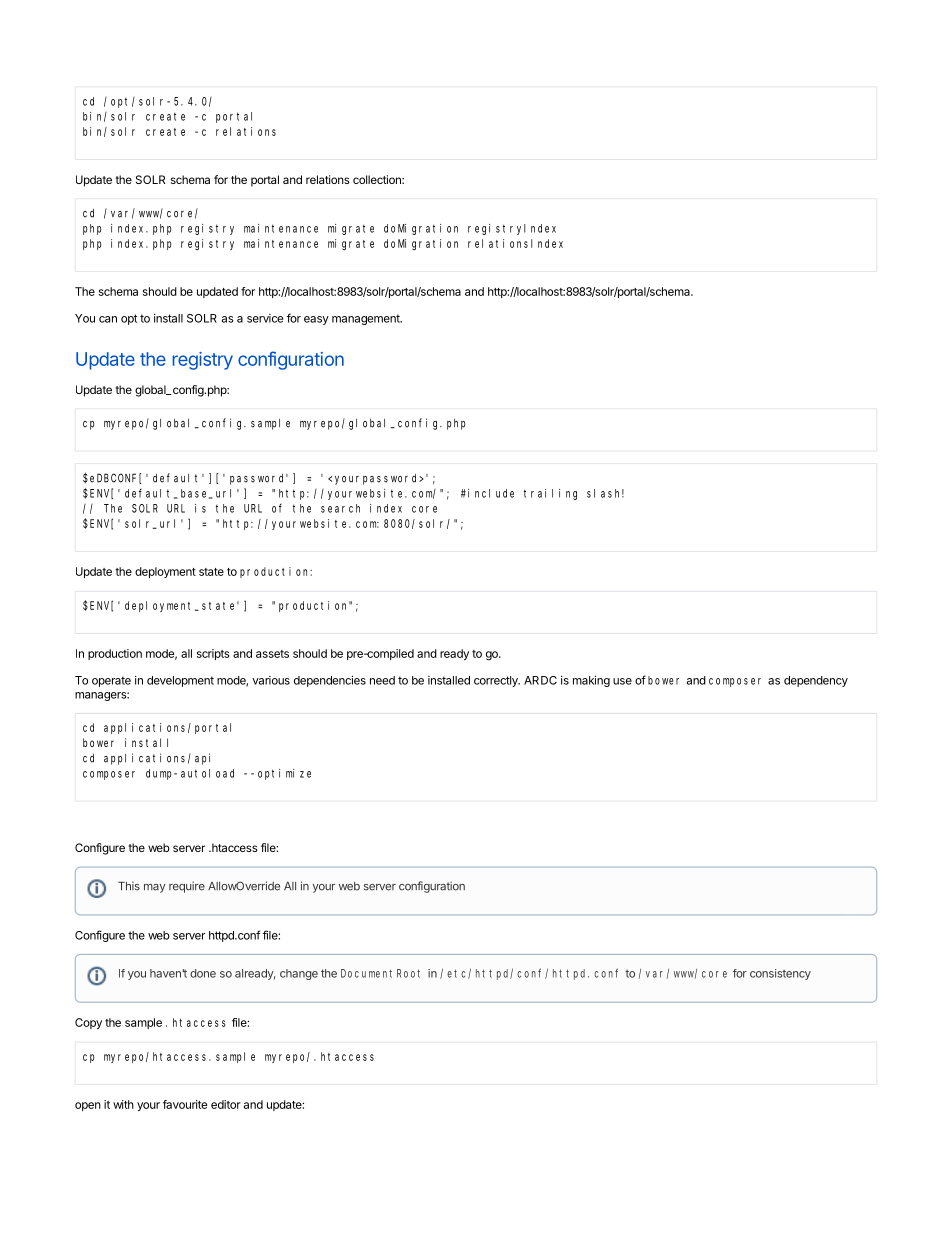  I want to click on optimize, so click(284, 774).
